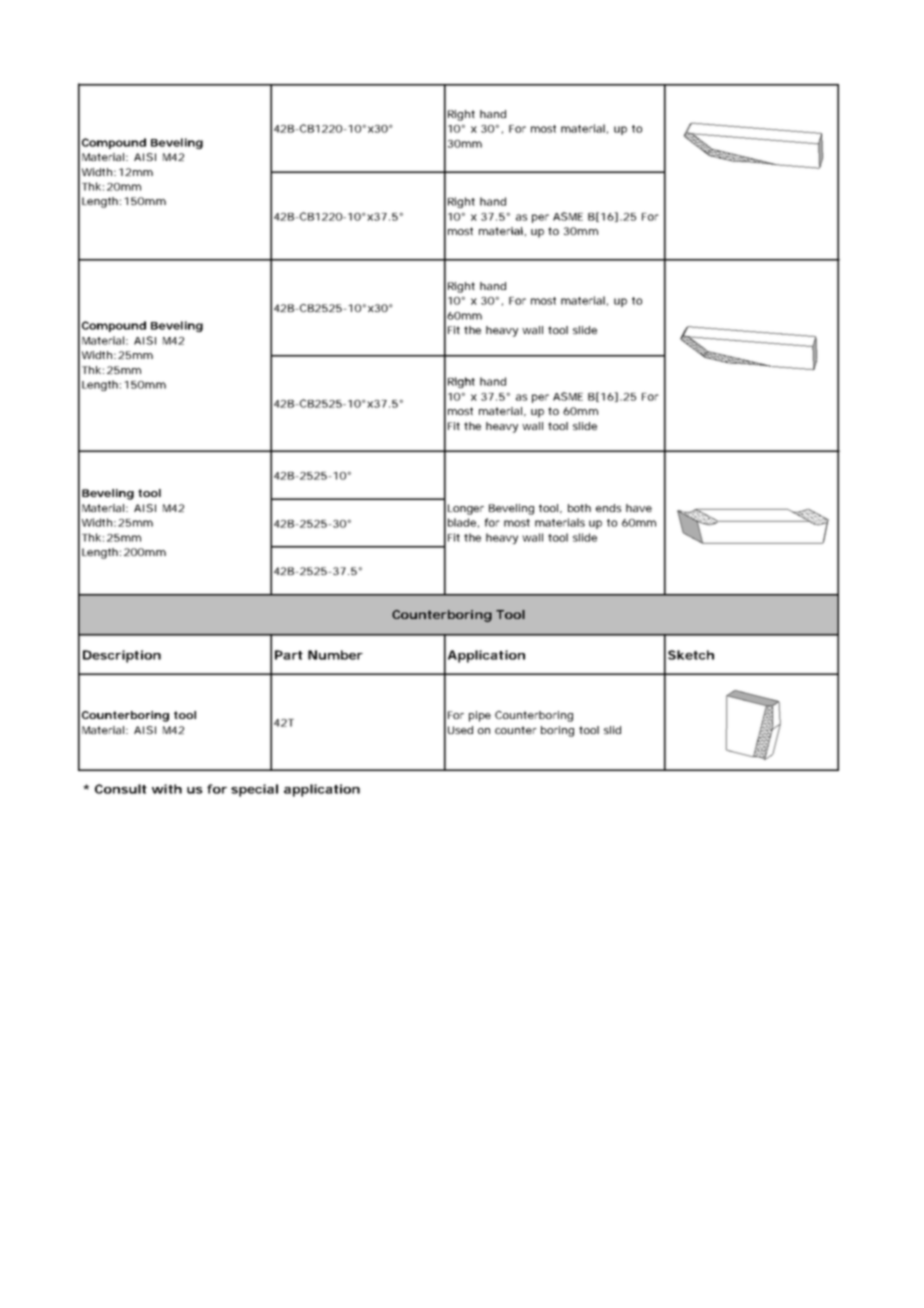  I want to click on ends, so click(608, 508).
